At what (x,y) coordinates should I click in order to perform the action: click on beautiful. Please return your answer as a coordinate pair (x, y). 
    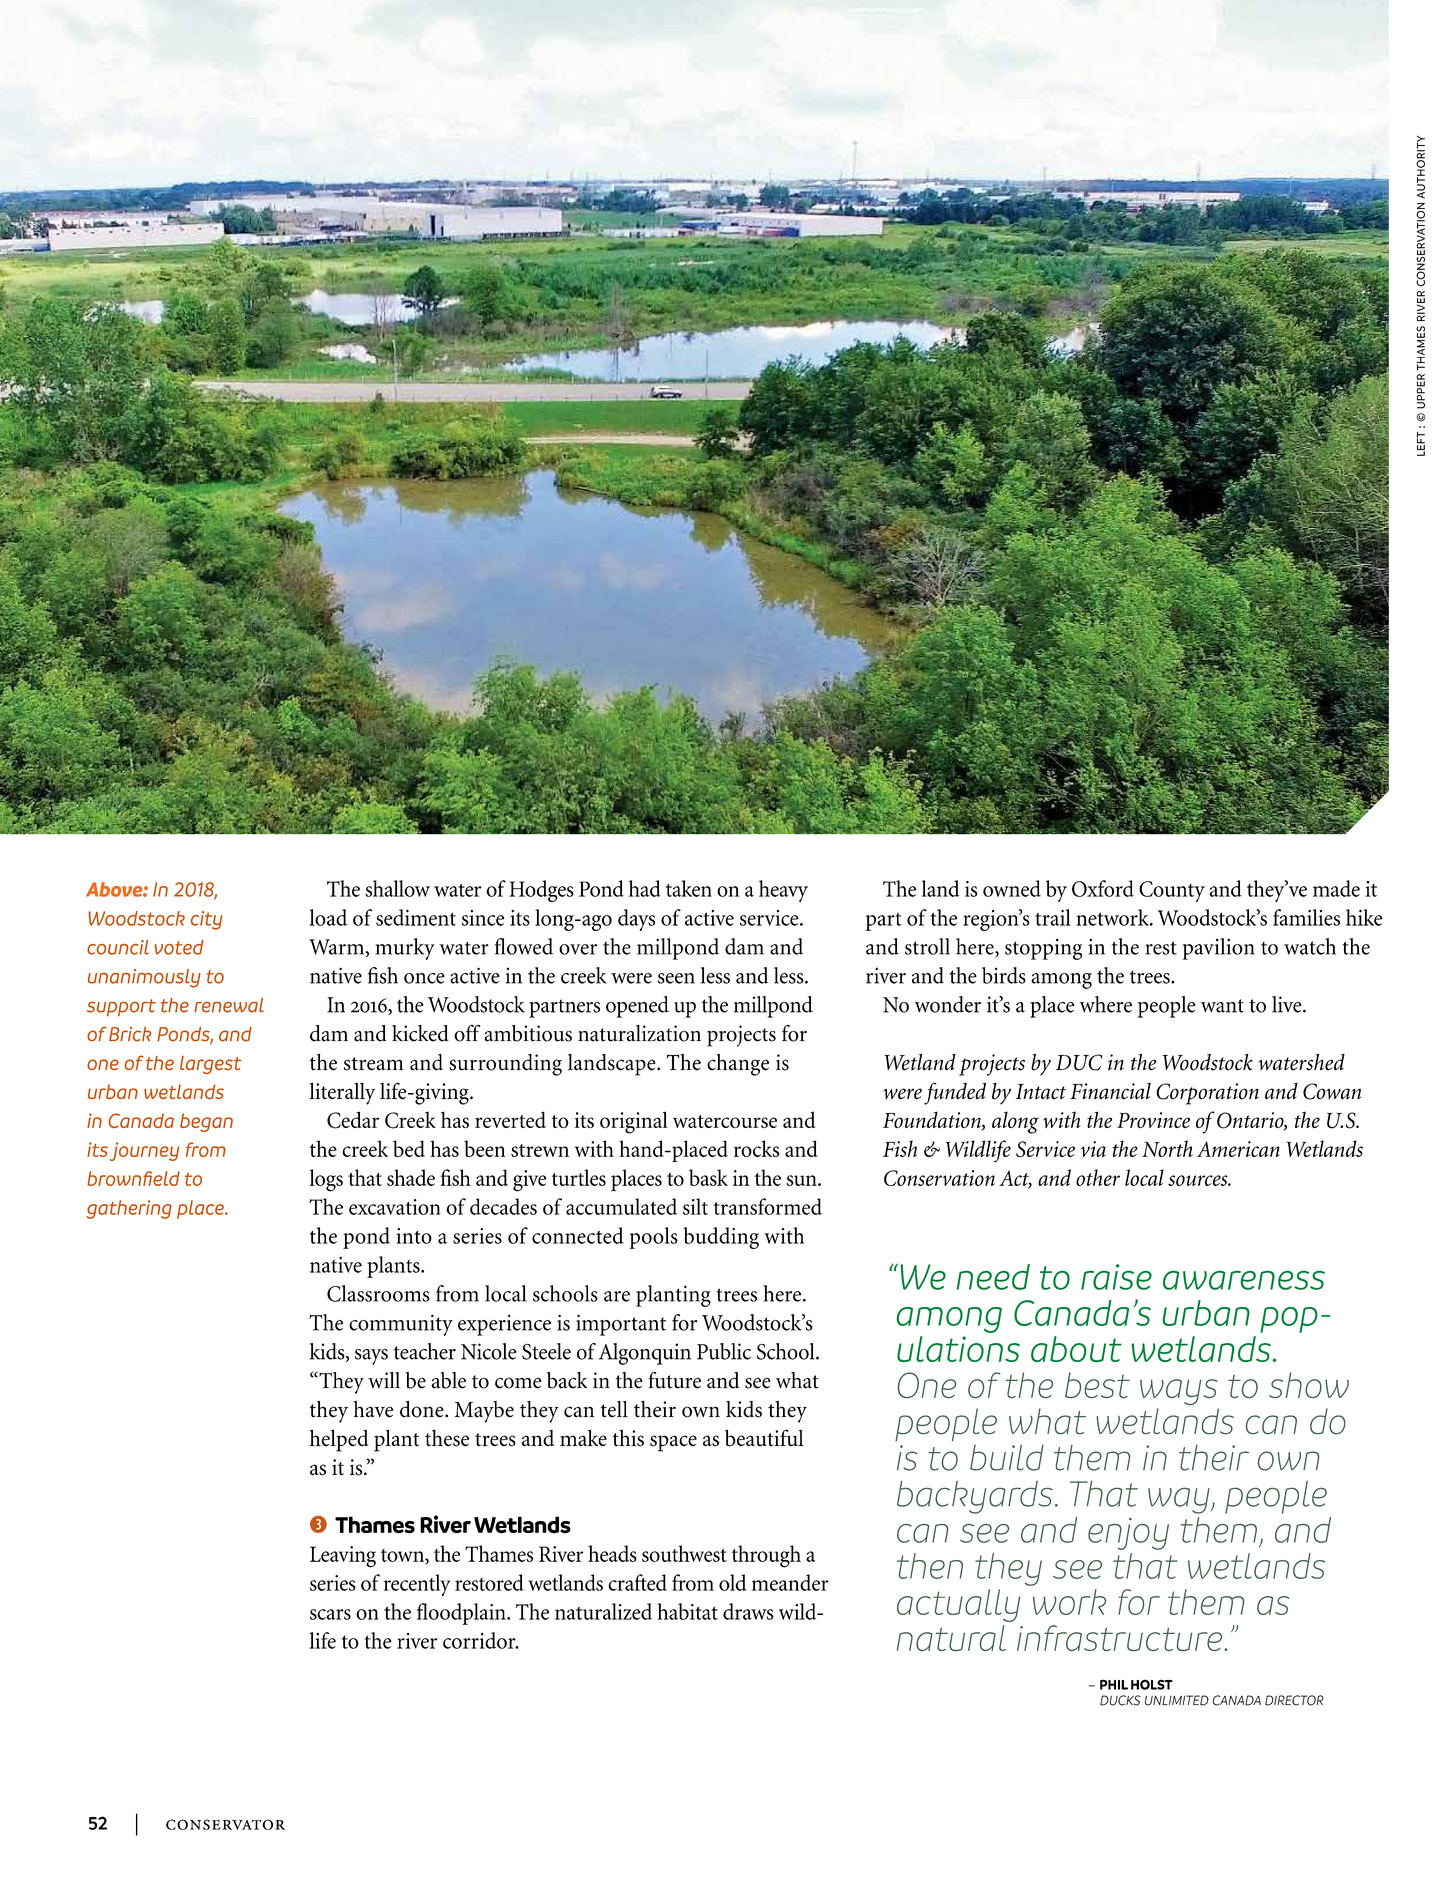
    Looking at the image, I should click on (764, 1438).
